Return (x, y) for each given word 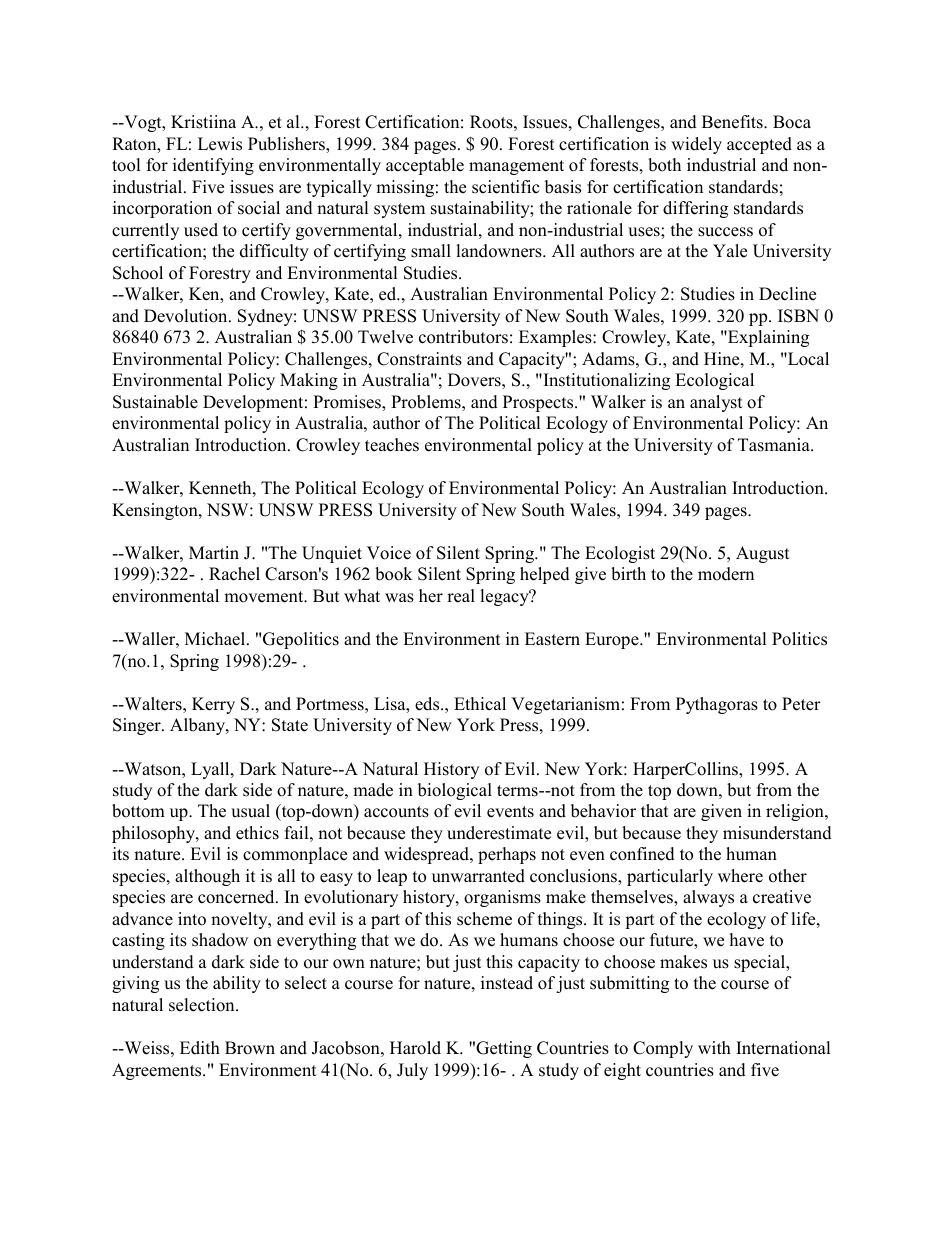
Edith (200, 1048)
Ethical (480, 704)
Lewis (220, 144)
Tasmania (775, 445)
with (714, 1047)
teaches (392, 445)
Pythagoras (717, 705)
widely (696, 145)
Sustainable (155, 402)
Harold (415, 1048)
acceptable (425, 166)
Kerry (213, 705)
